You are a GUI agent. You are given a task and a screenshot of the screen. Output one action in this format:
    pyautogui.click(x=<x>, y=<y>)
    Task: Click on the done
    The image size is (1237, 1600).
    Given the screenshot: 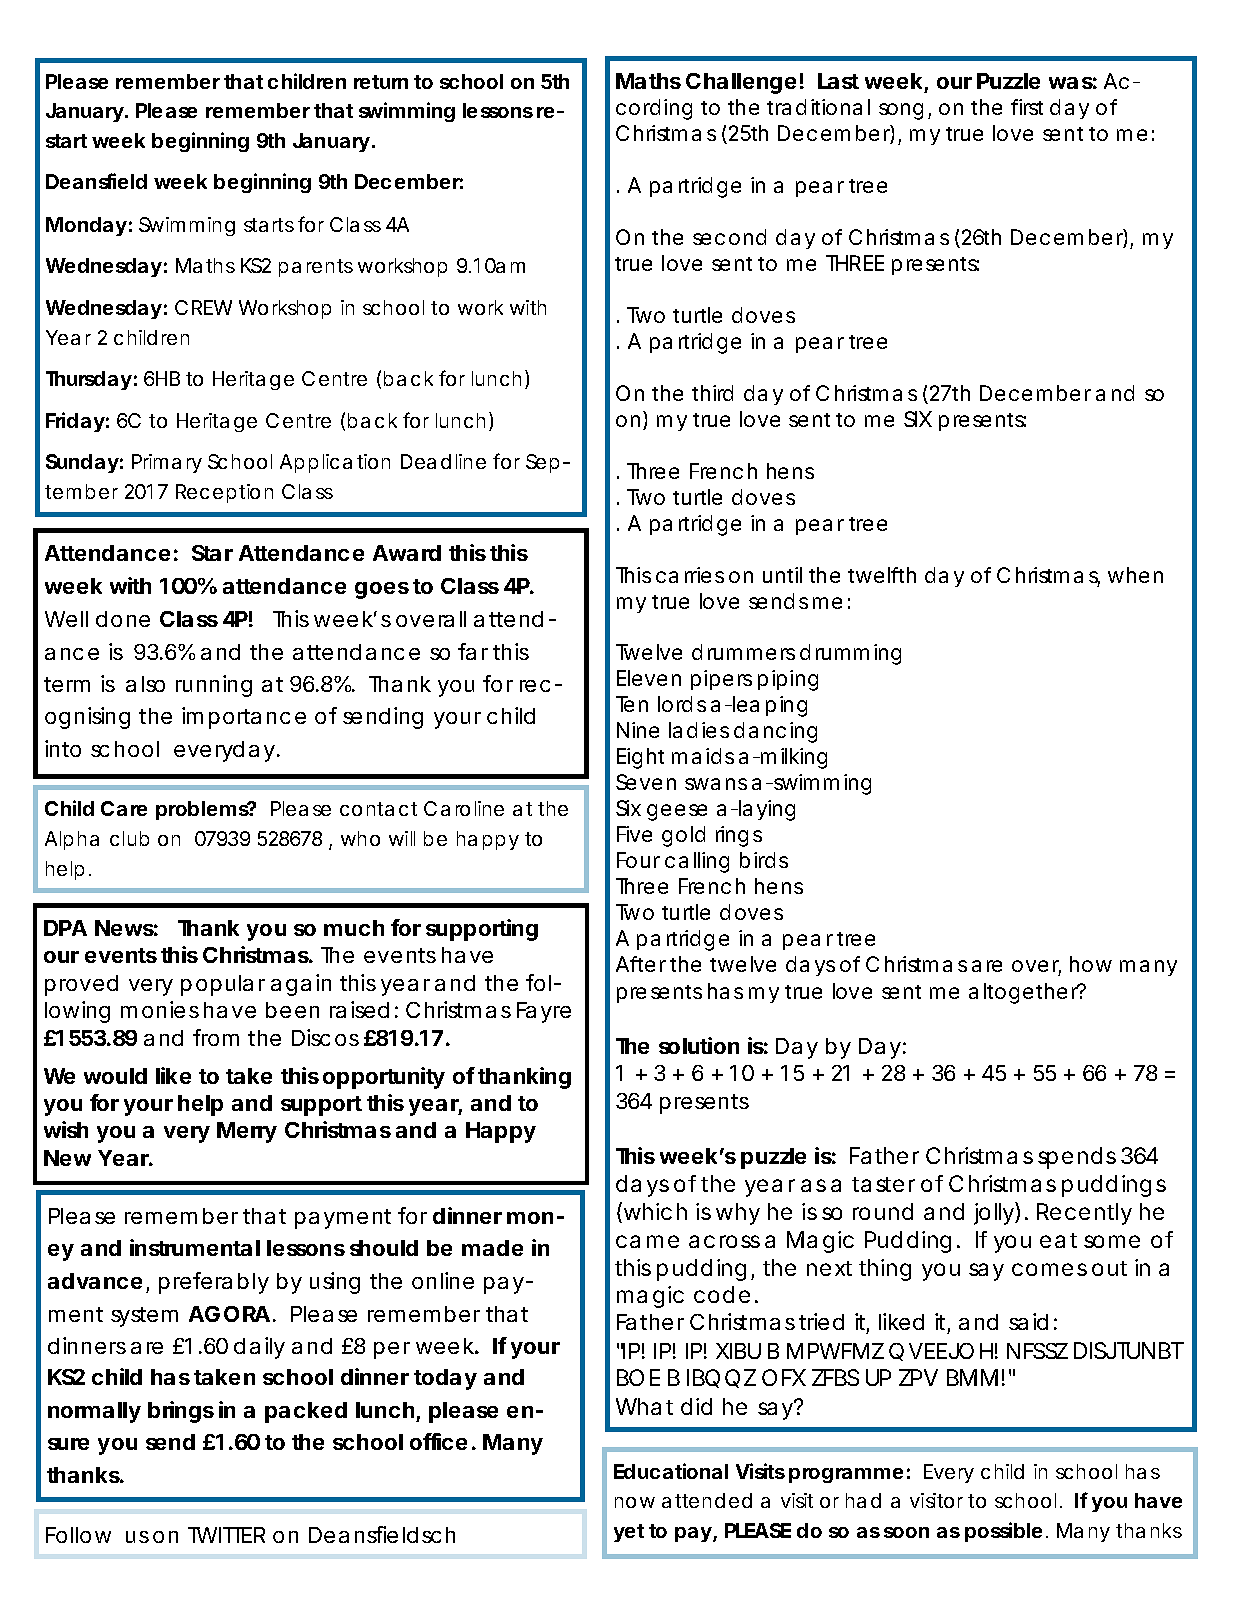 What is the action you would take?
    pyautogui.click(x=123, y=619)
